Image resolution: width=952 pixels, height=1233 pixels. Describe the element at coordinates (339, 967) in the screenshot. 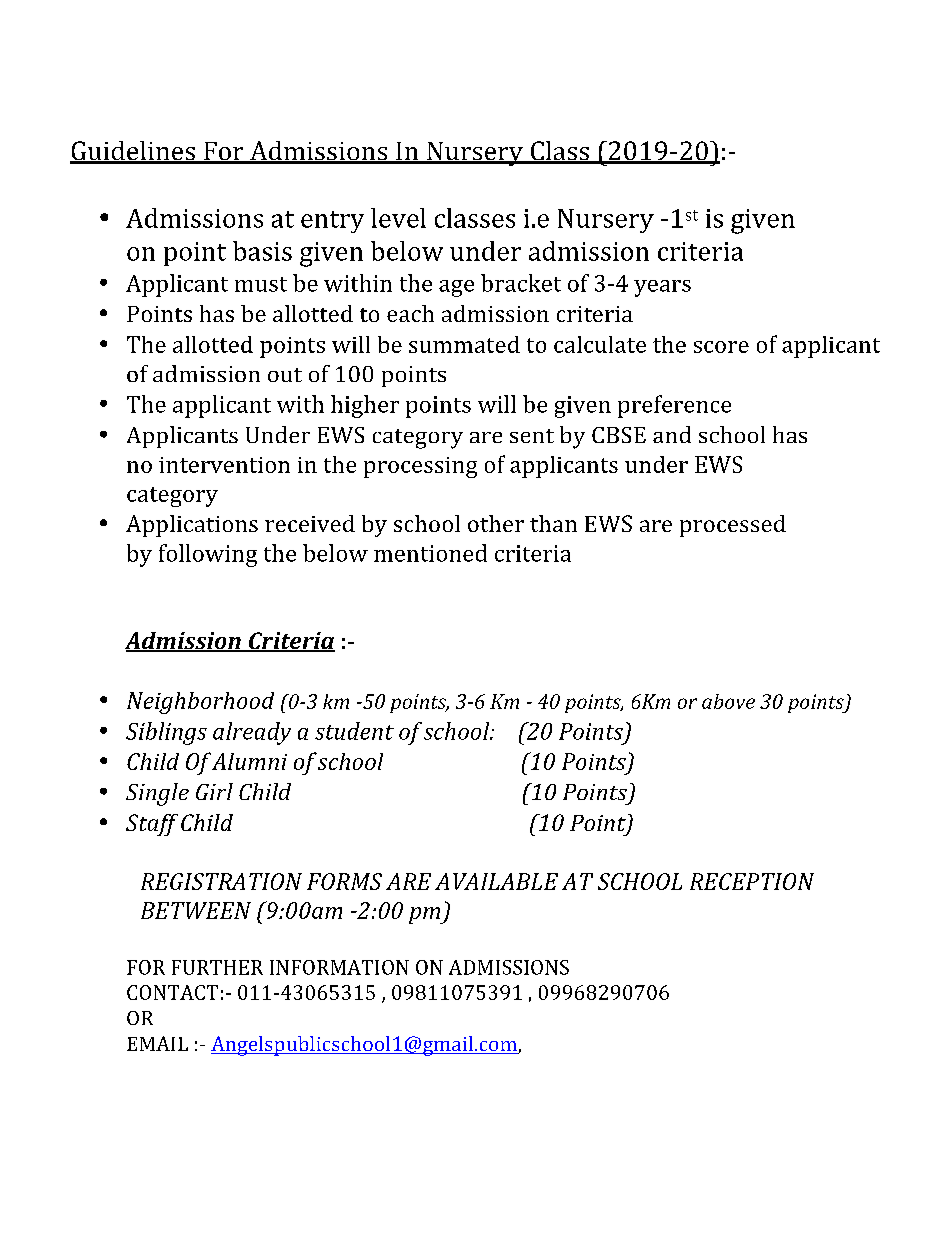

I see `INFORMATION` at that location.
